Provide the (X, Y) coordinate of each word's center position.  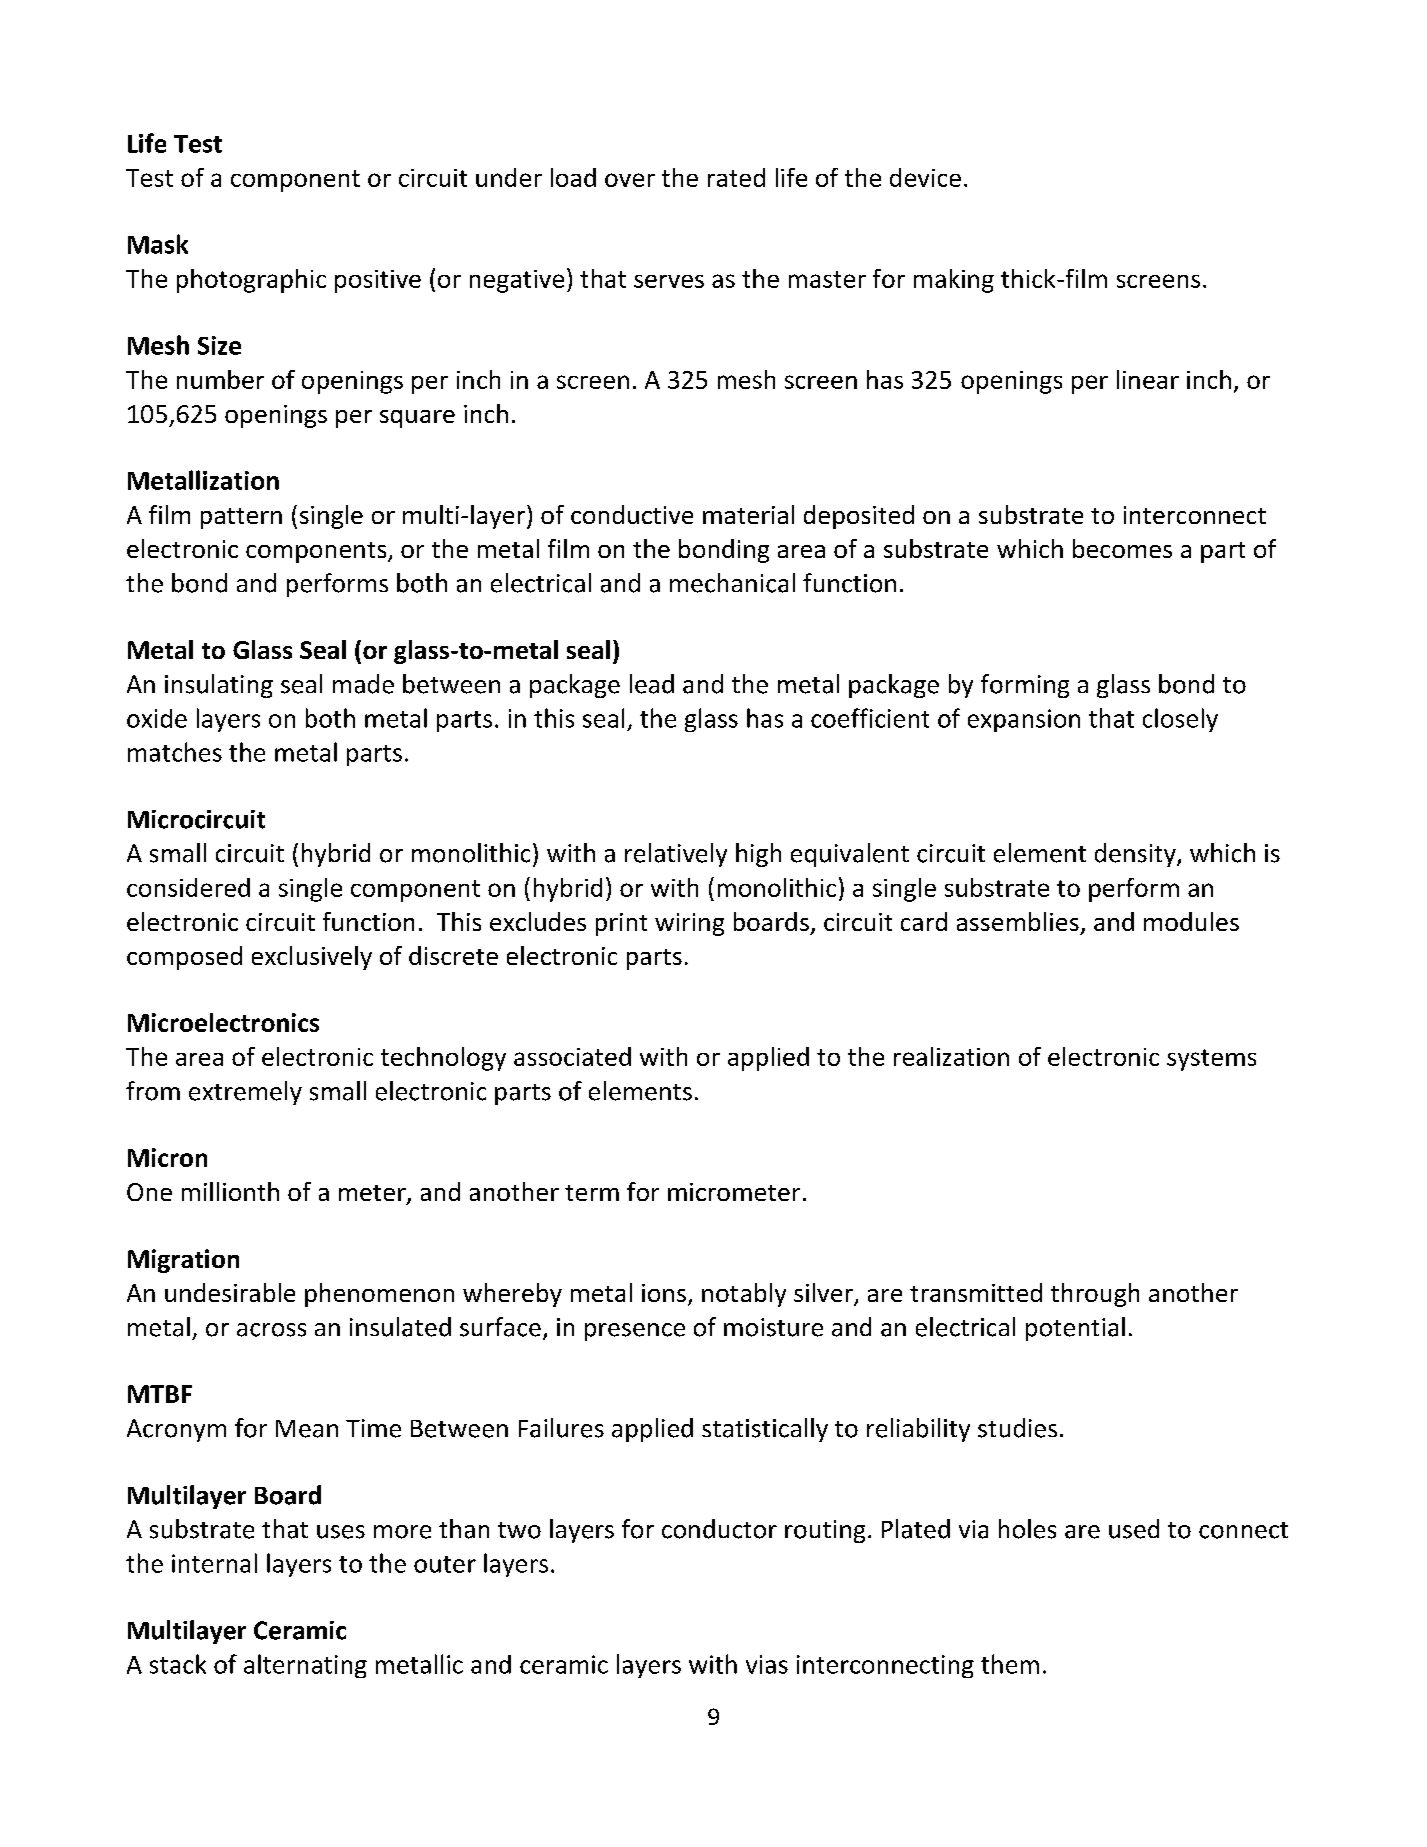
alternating (305, 1666)
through (1095, 1295)
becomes (1122, 548)
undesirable (230, 1292)
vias (767, 1664)
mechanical (732, 583)
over (630, 180)
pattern (241, 518)
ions (664, 1293)
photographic (251, 281)
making (954, 281)
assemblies (1018, 921)
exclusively (312, 958)
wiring (689, 924)
